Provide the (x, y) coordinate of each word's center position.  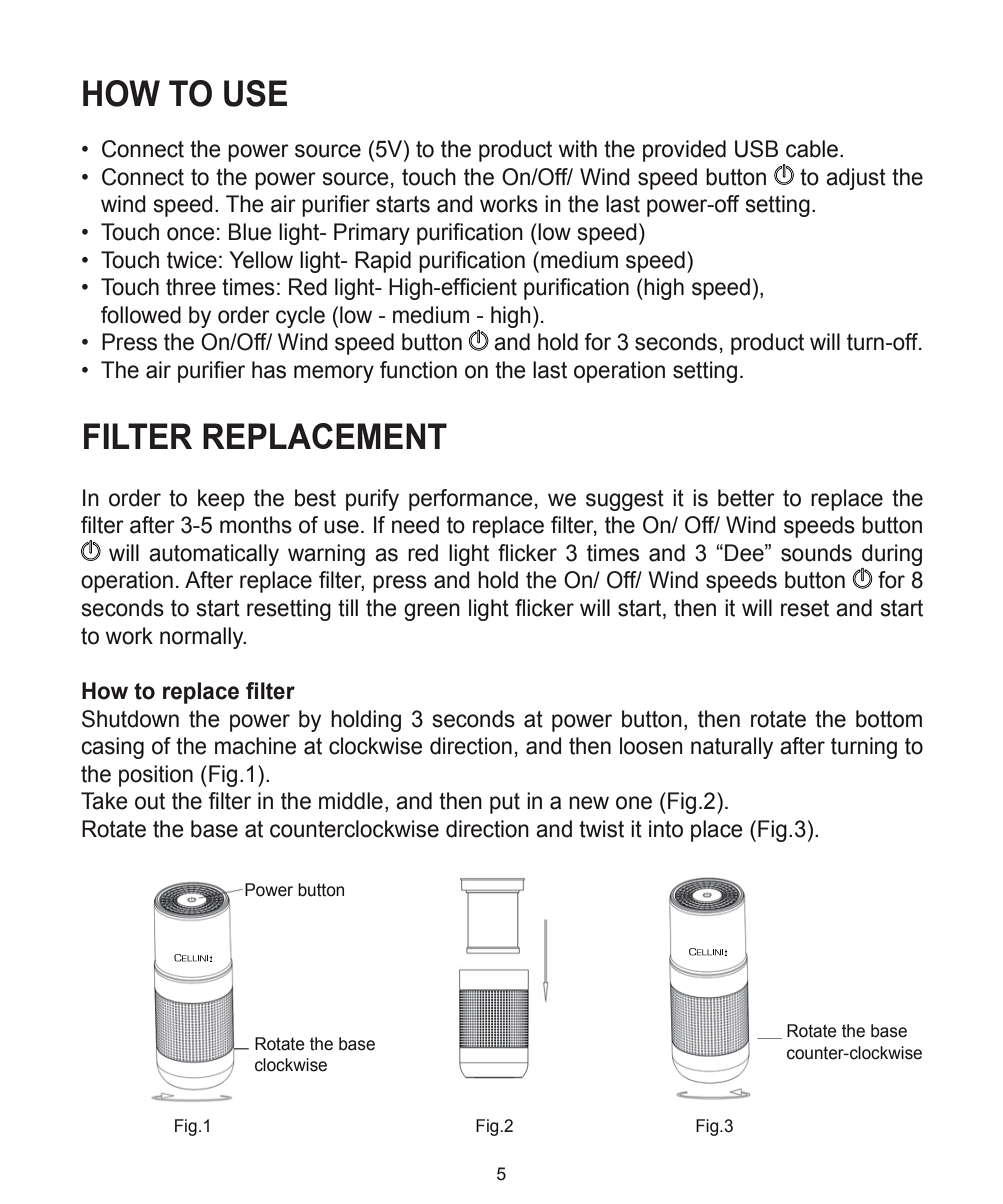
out (150, 801)
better (746, 498)
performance (471, 500)
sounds (816, 553)
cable (812, 149)
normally (203, 638)
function (418, 370)
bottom (889, 719)
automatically (214, 555)
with (578, 149)
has (269, 370)
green (432, 612)
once (191, 234)
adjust (856, 179)
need (415, 525)
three (191, 287)
